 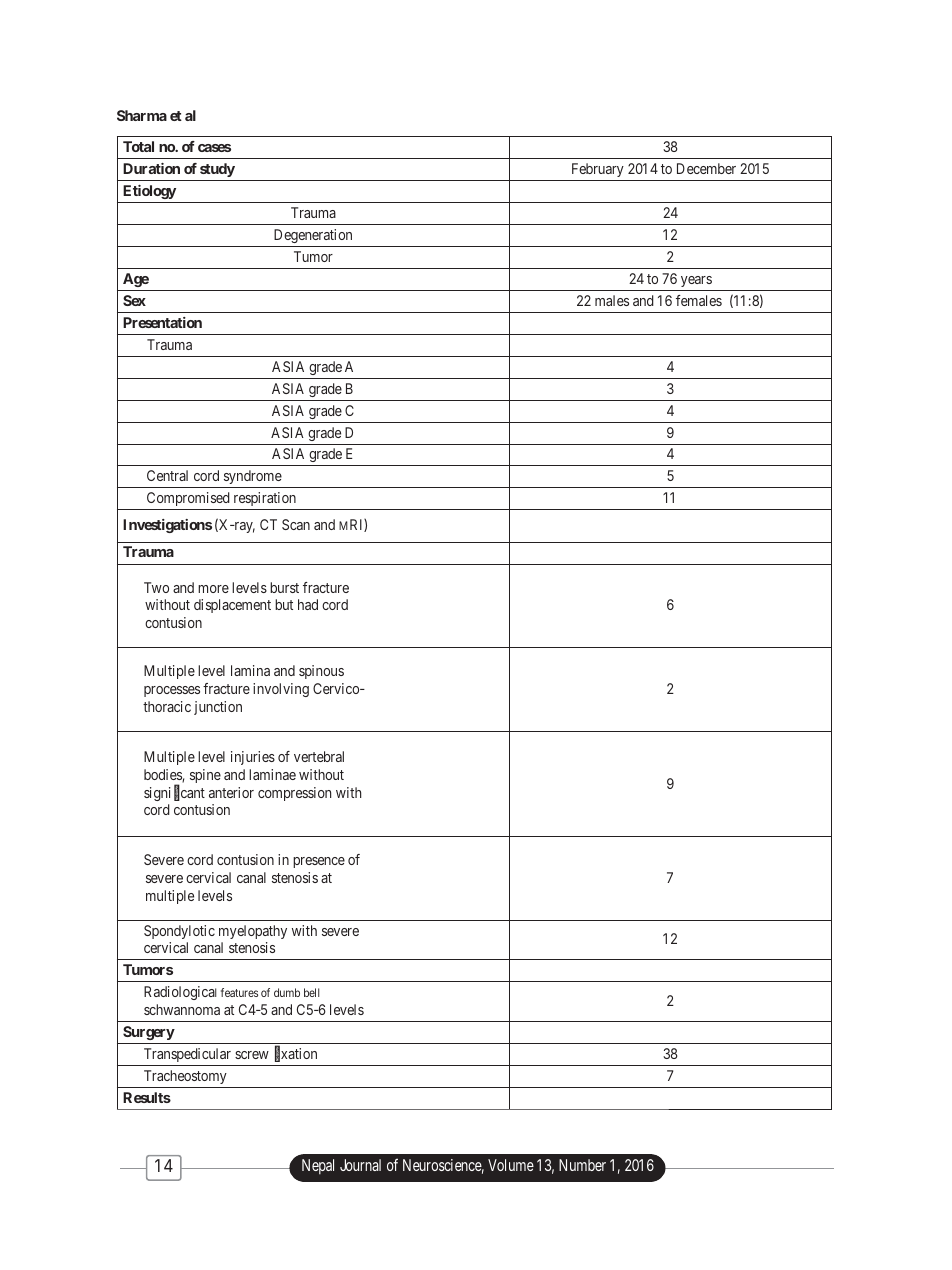 I want to click on Number, so click(x=582, y=1165).
